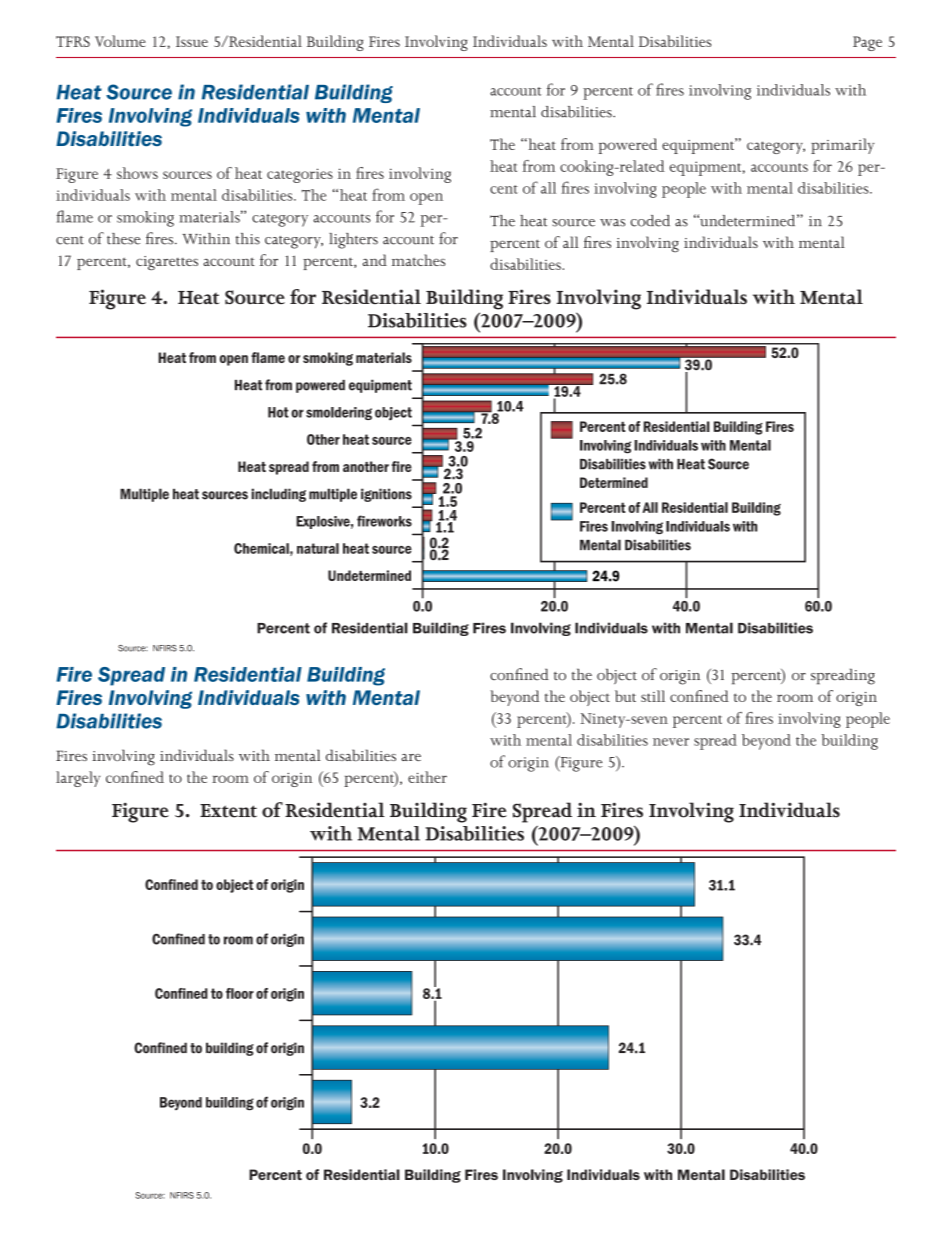 The height and width of the document is (1233, 952). I want to click on categories, so click(300, 175).
